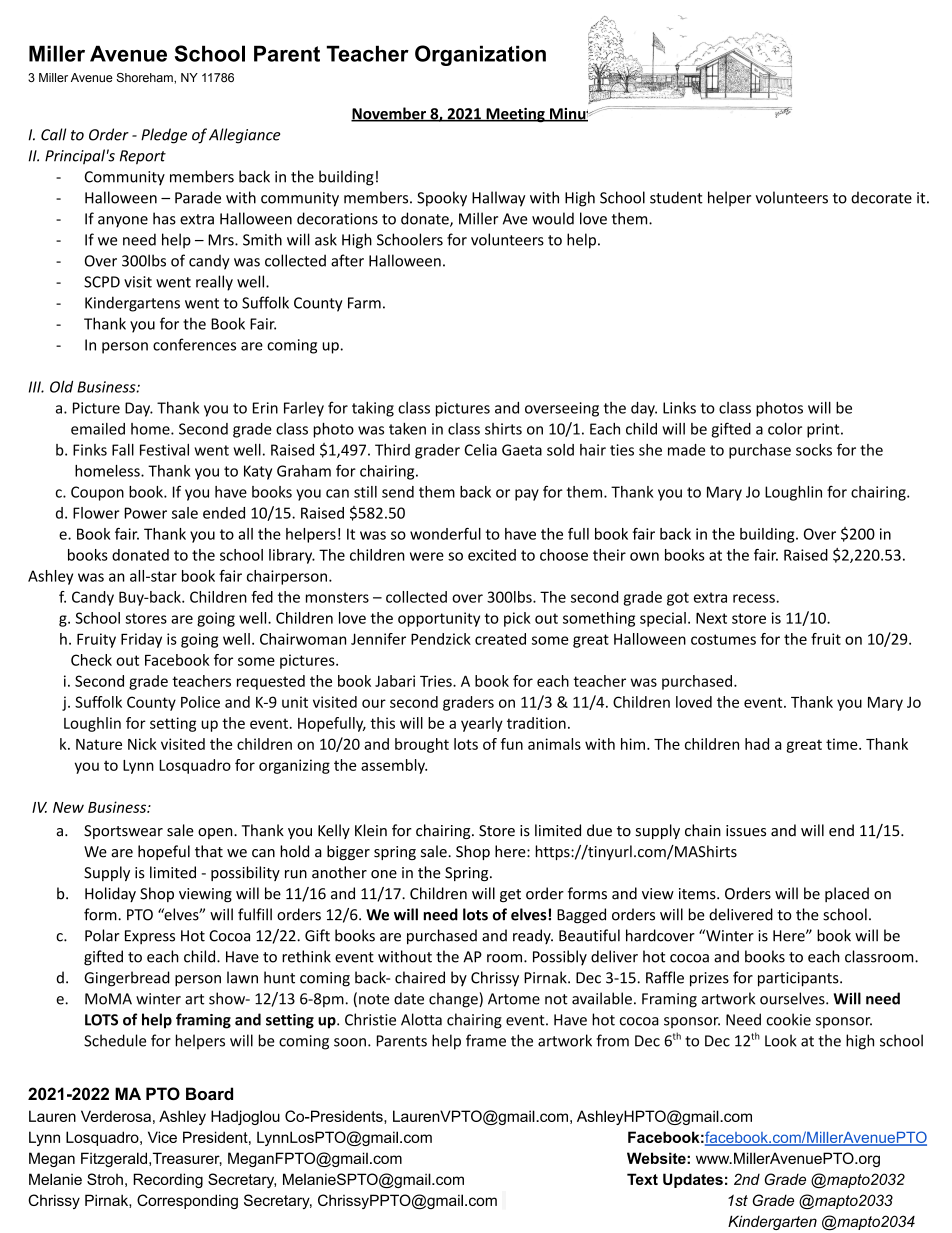 The width and height of the screenshot is (952, 1233). I want to click on Friday, so click(141, 640).
